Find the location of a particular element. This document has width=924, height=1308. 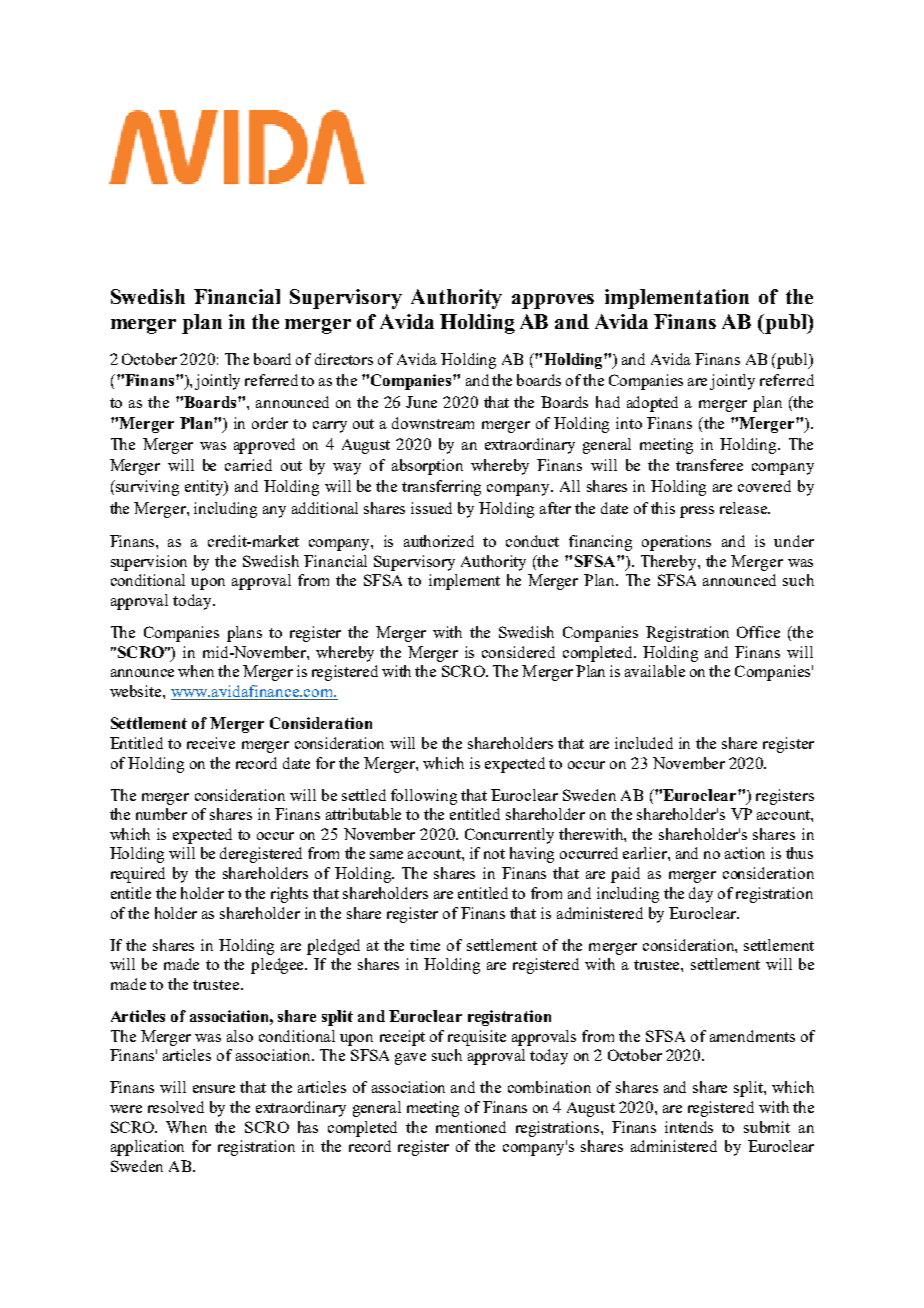

approves is located at coordinates (553, 301).
